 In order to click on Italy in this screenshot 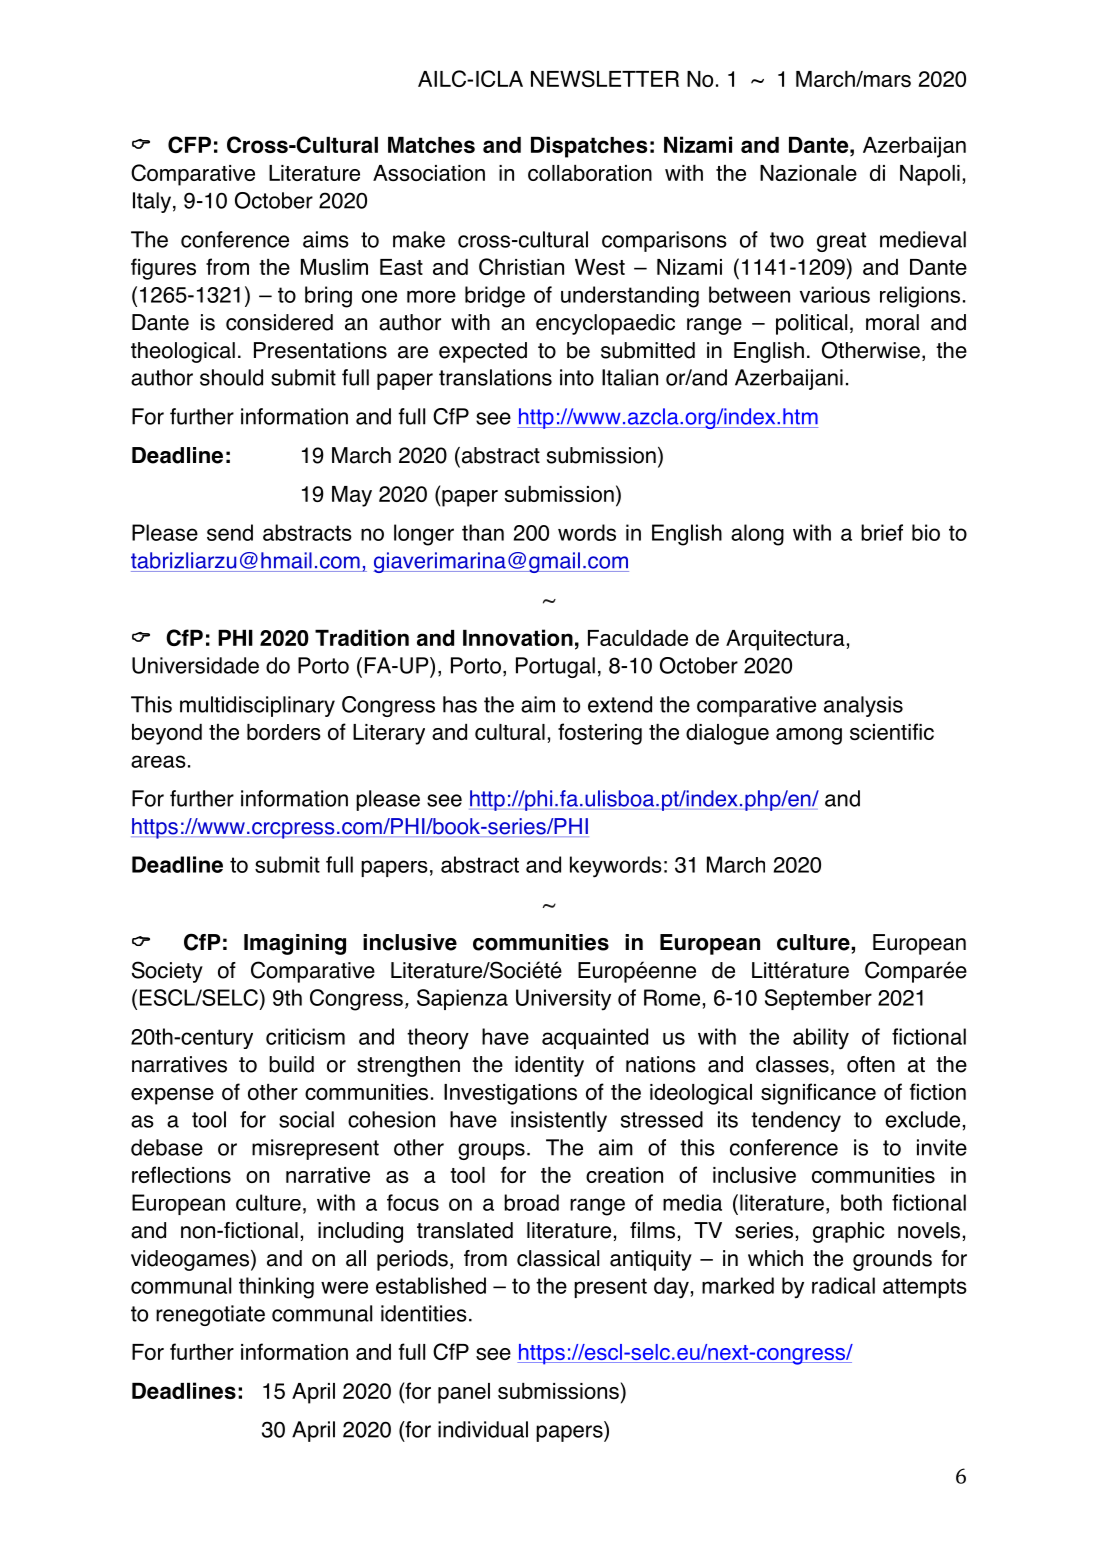, I will do `click(152, 202)`.
